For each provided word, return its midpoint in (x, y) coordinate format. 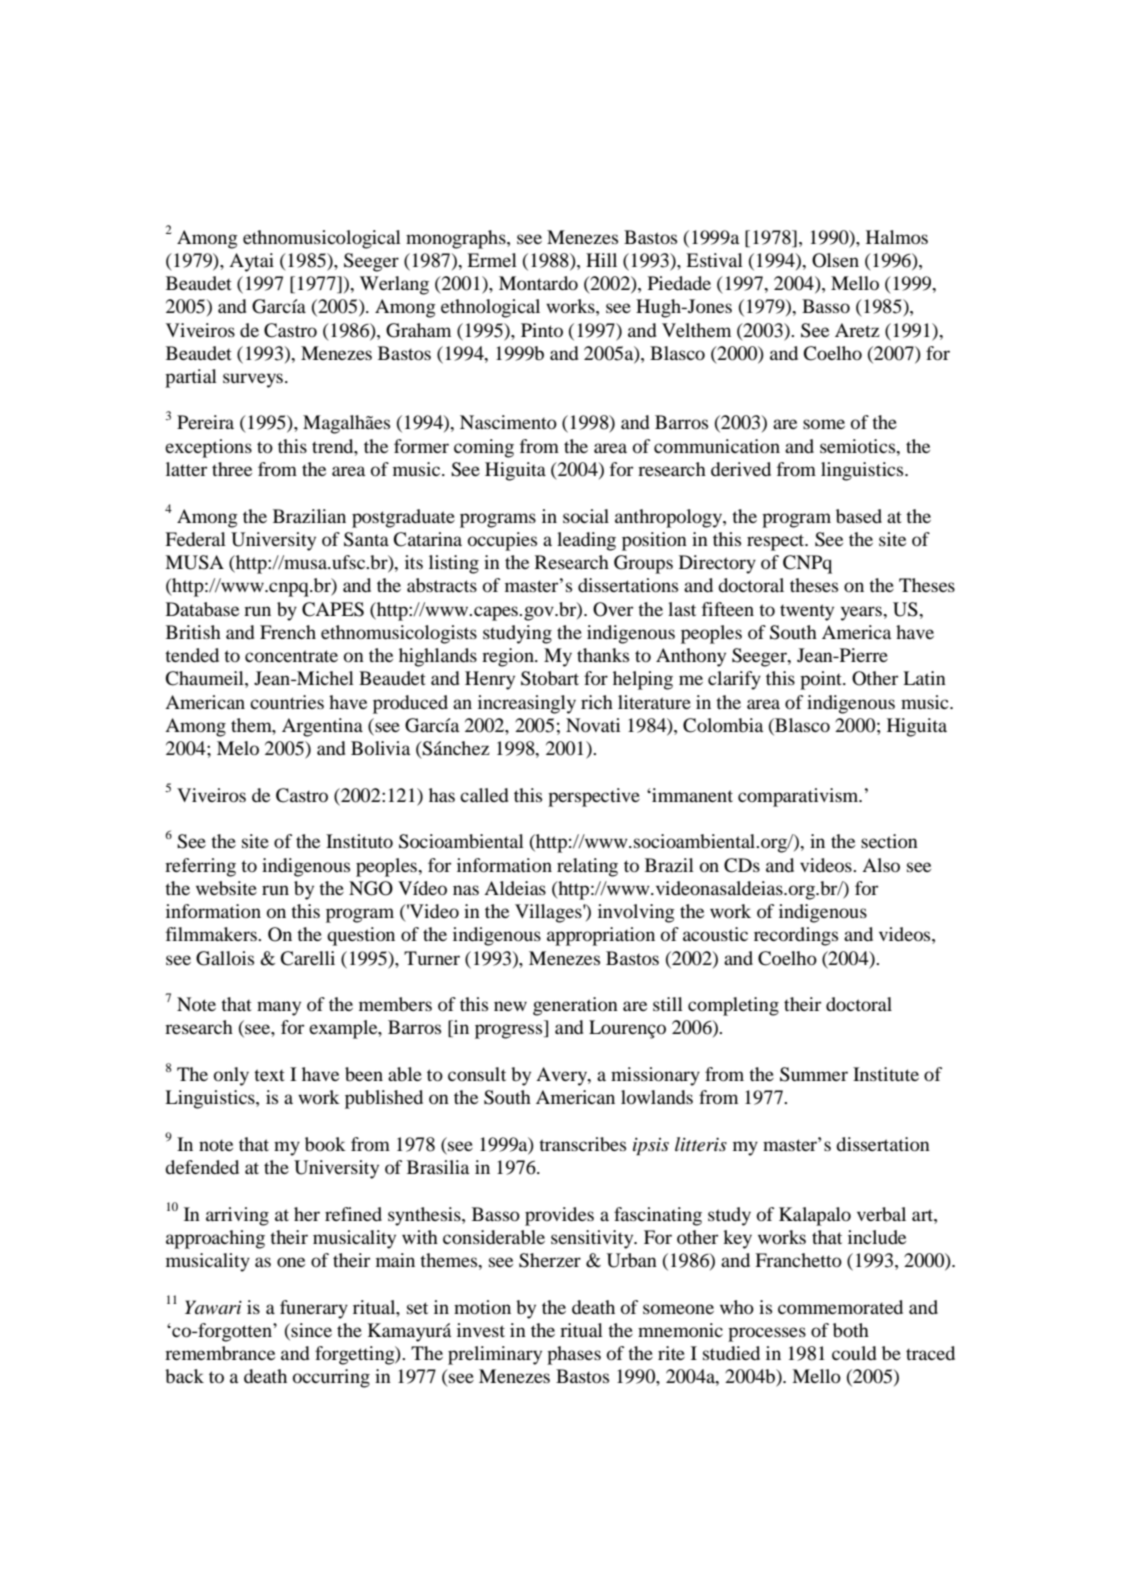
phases (574, 1355)
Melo (238, 748)
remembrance (220, 1353)
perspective (594, 797)
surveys (253, 380)
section (889, 841)
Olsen (835, 260)
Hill (601, 260)
